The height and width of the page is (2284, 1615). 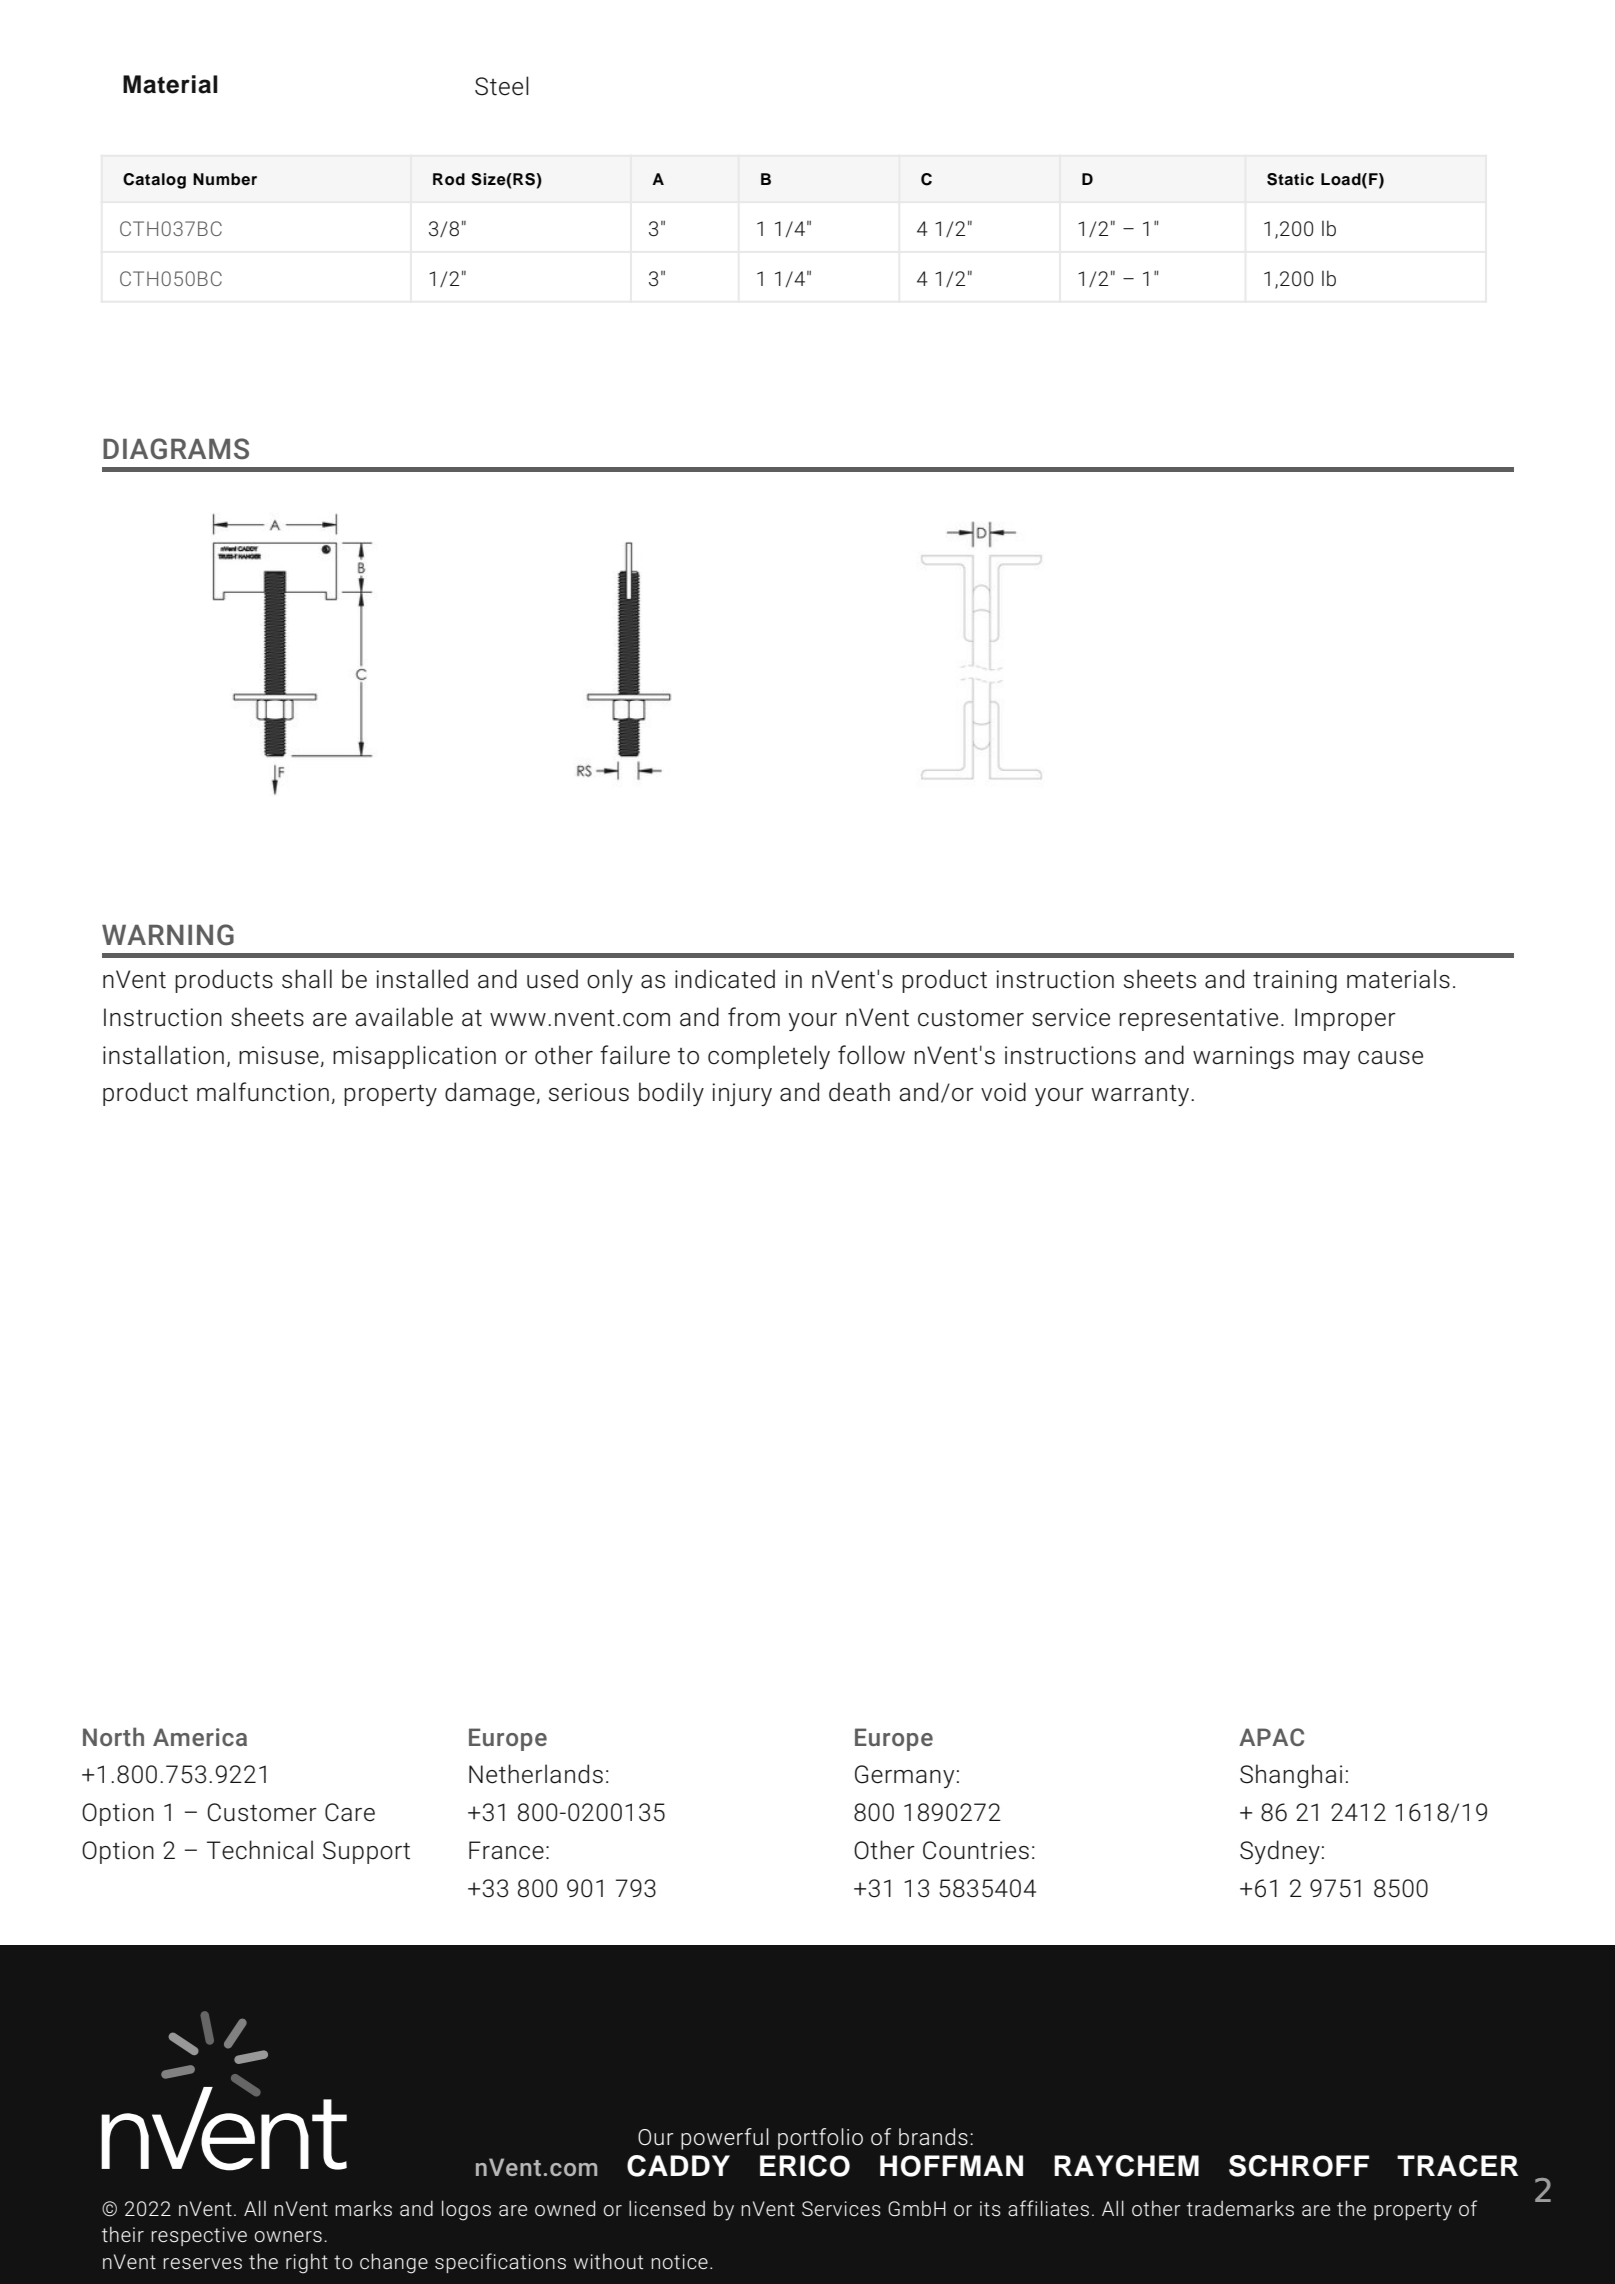 What do you see at coordinates (725, 979) in the page?
I see `indicated` at bounding box center [725, 979].
